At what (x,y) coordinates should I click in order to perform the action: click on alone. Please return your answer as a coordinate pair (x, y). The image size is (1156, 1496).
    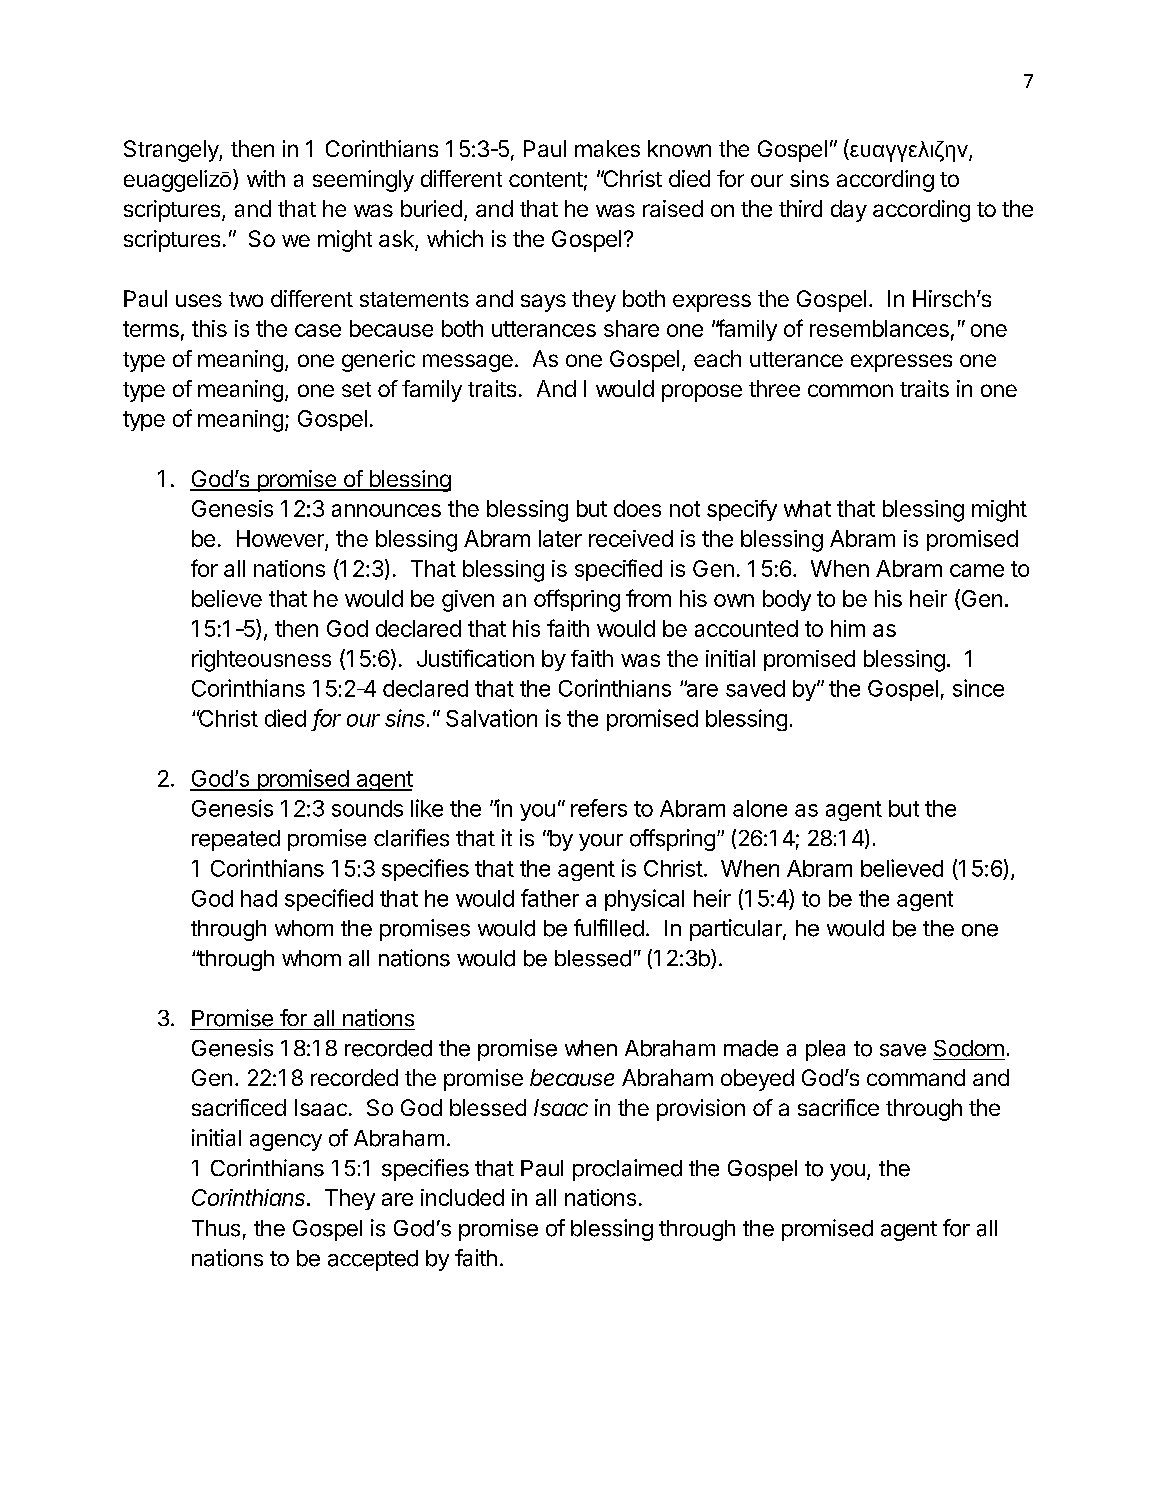
    Looking at the image, I should click on (760, 808).
